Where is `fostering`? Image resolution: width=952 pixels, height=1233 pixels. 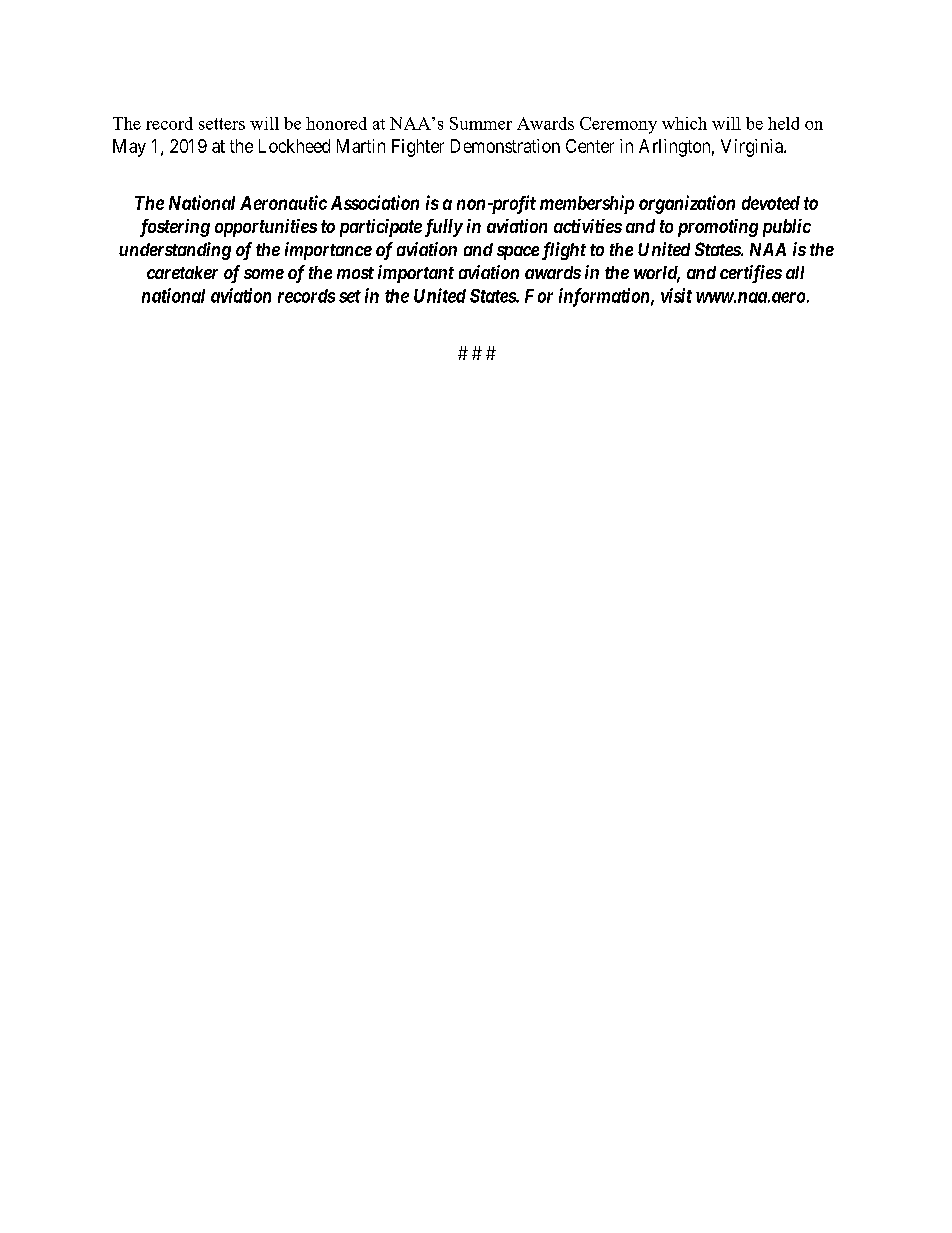 fostering is located at coordinates (175, 228).
